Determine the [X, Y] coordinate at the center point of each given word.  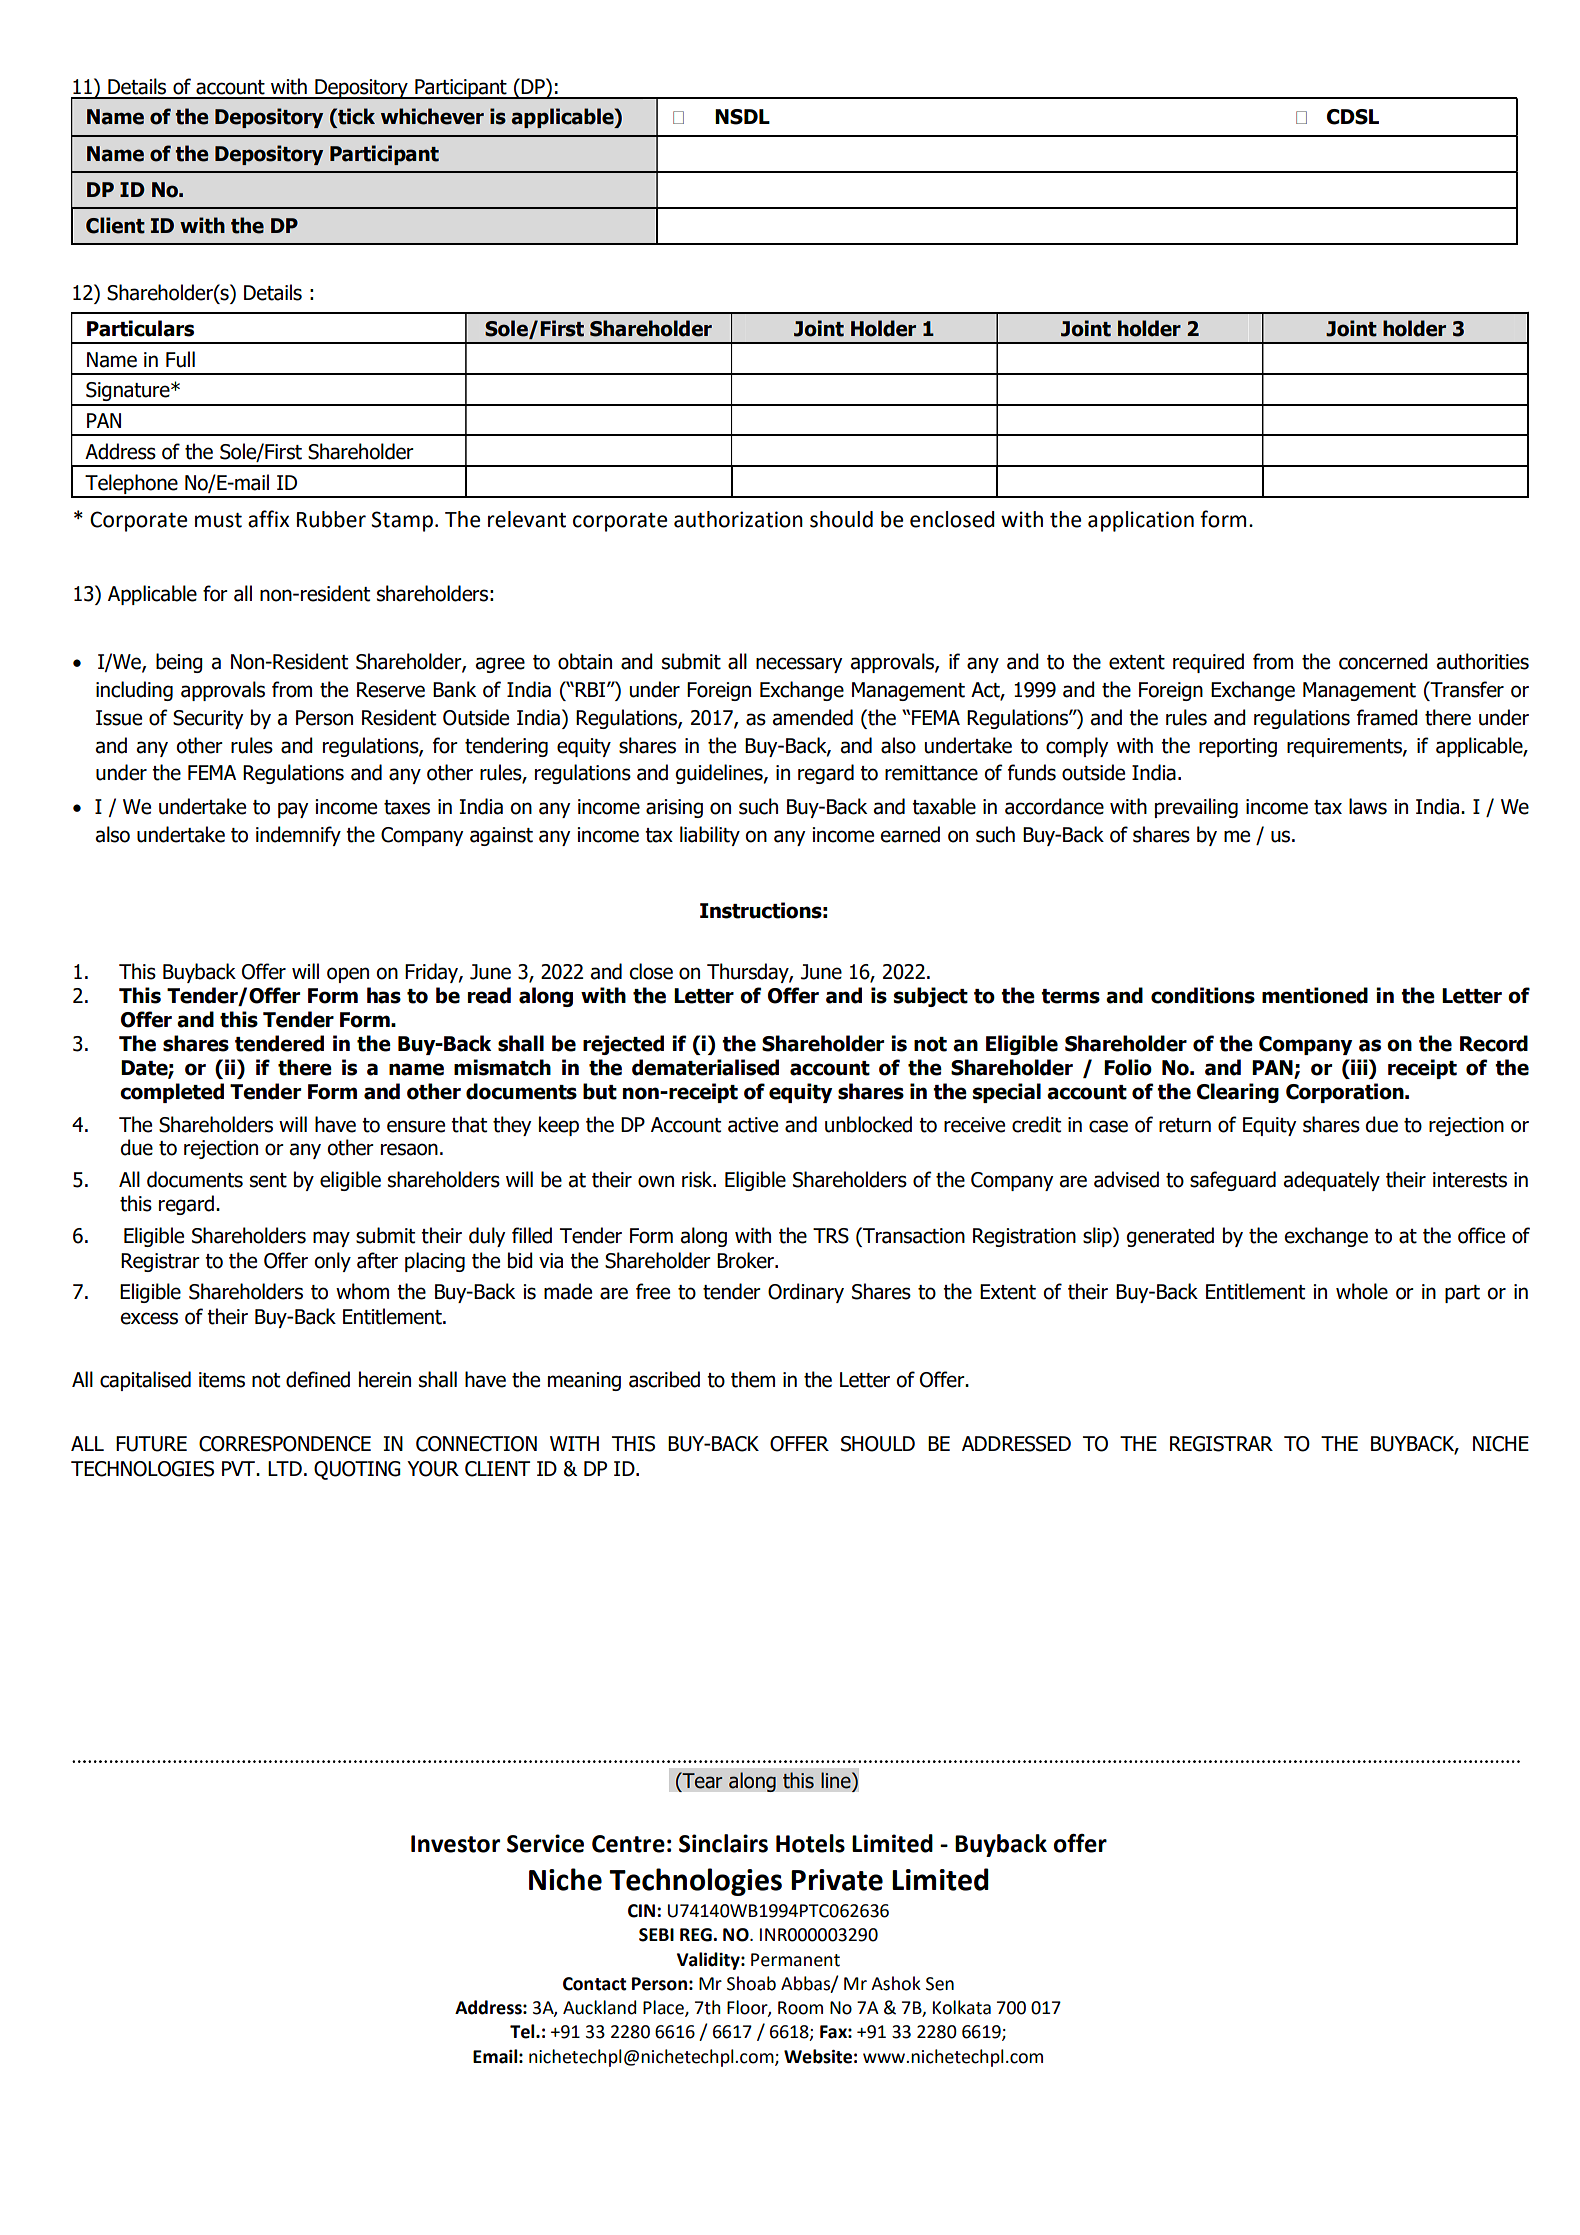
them [753, 1379]
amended [812, 717]
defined [318, 1379]
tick [355, 117]
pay [293, 810]
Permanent [795, 1960]
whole [1362, 1291]
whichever [432, 116]
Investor [455, 1844]
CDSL [1353, 117]
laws [1368, 806]
